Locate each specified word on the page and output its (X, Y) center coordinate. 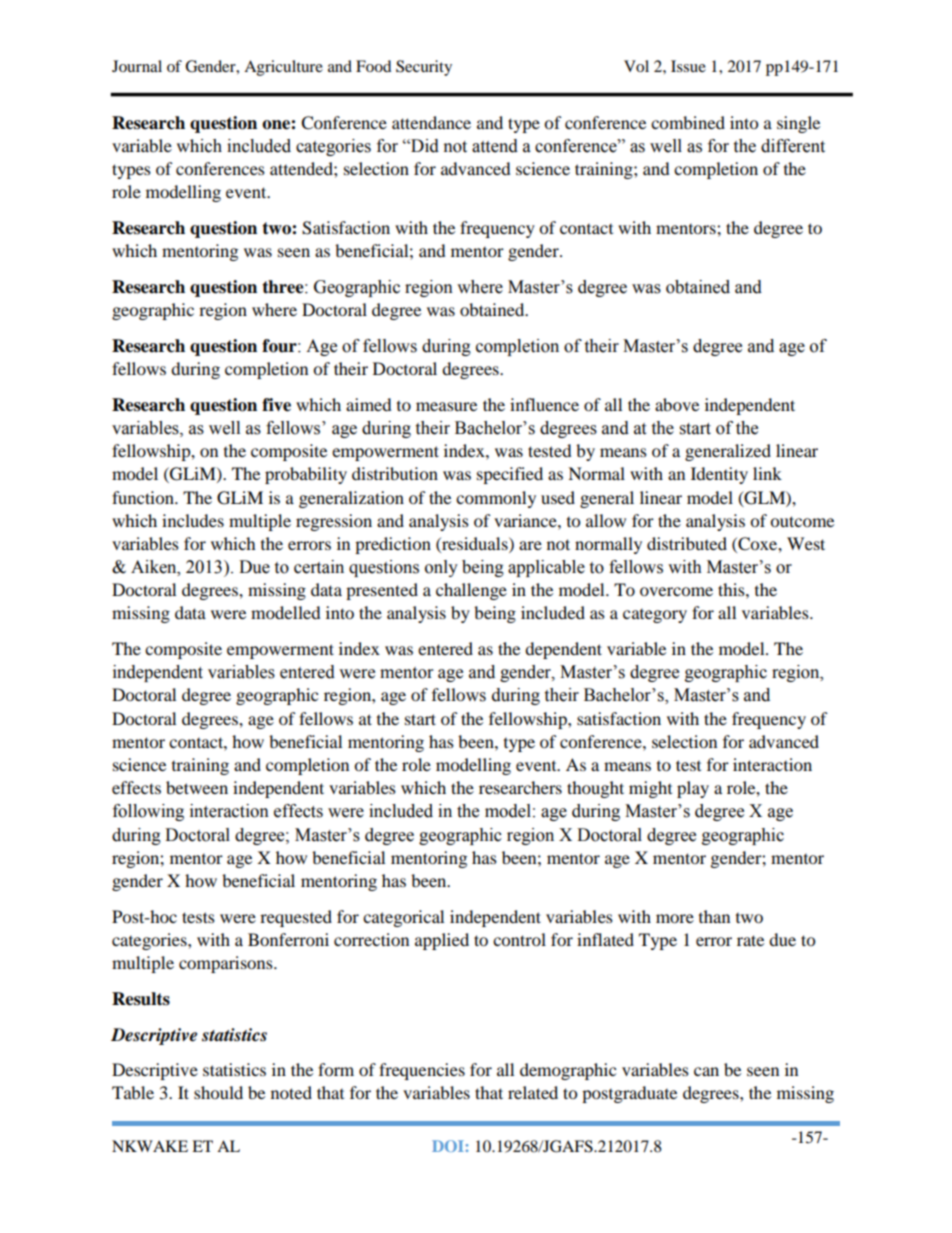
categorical (403, 918)
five (276, 405)
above (677, 404)
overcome (676, 591)
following (148, 812)
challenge (471, 591)
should (218, 1092)
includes (193, 520)
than (714, 916)
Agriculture (283, 68)
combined (688, 122)
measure (446, 406)
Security (424, 68)
